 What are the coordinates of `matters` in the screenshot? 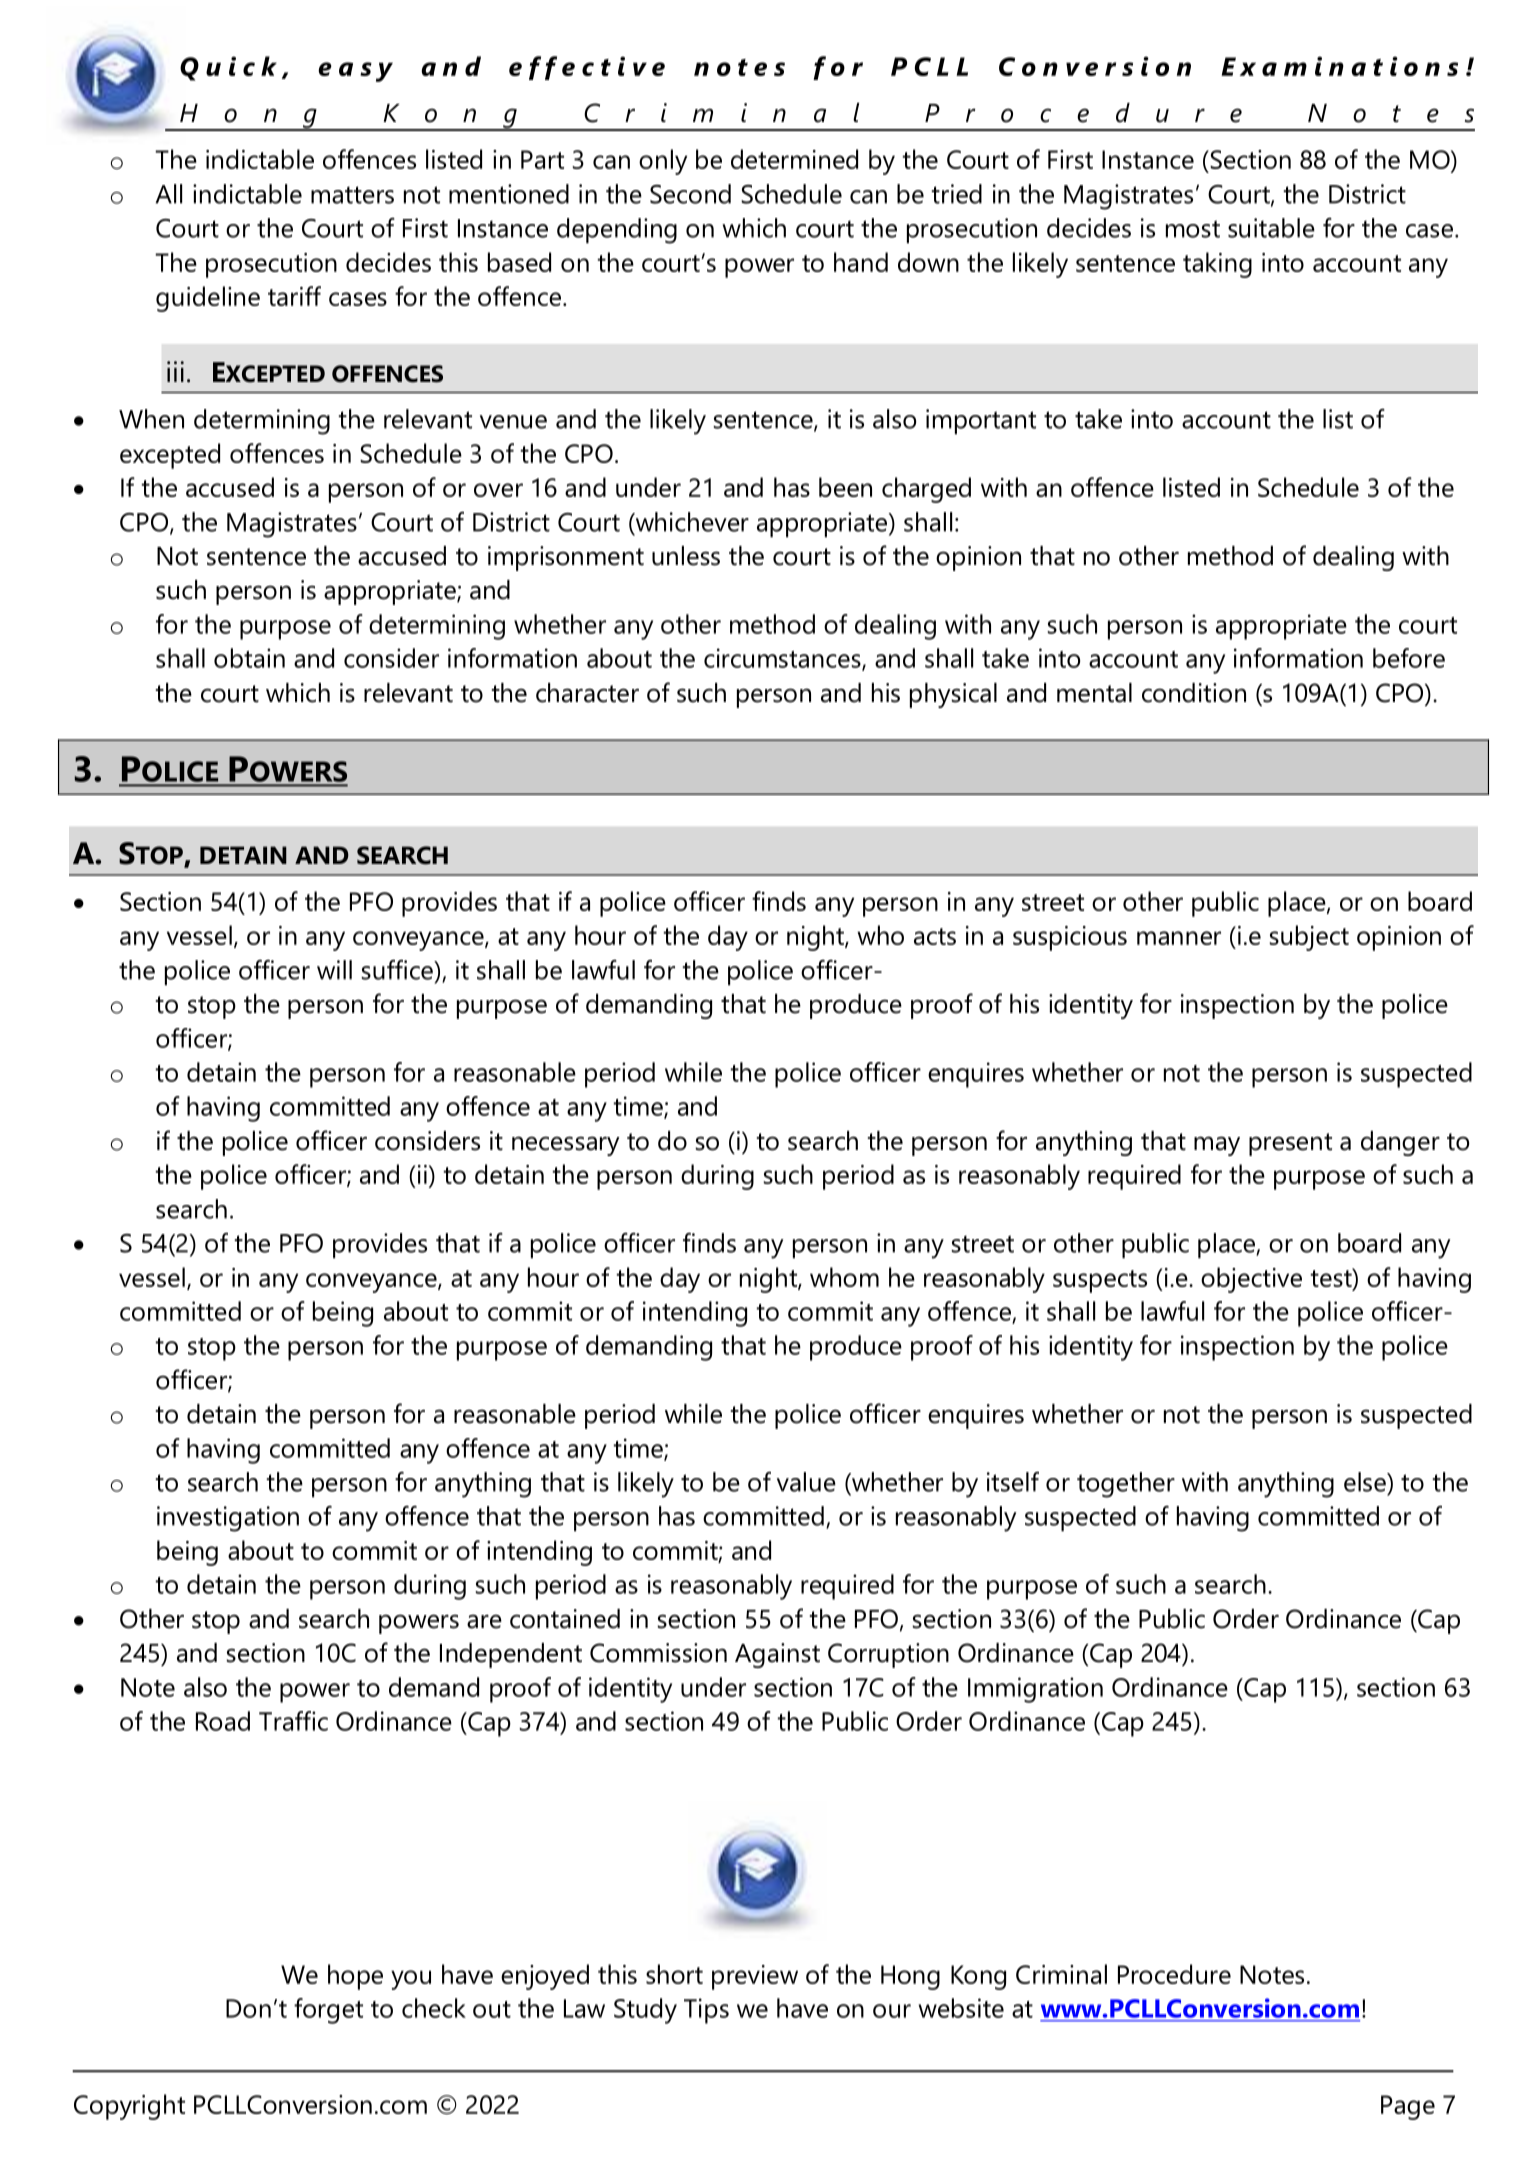 It's located at (352, 195).
